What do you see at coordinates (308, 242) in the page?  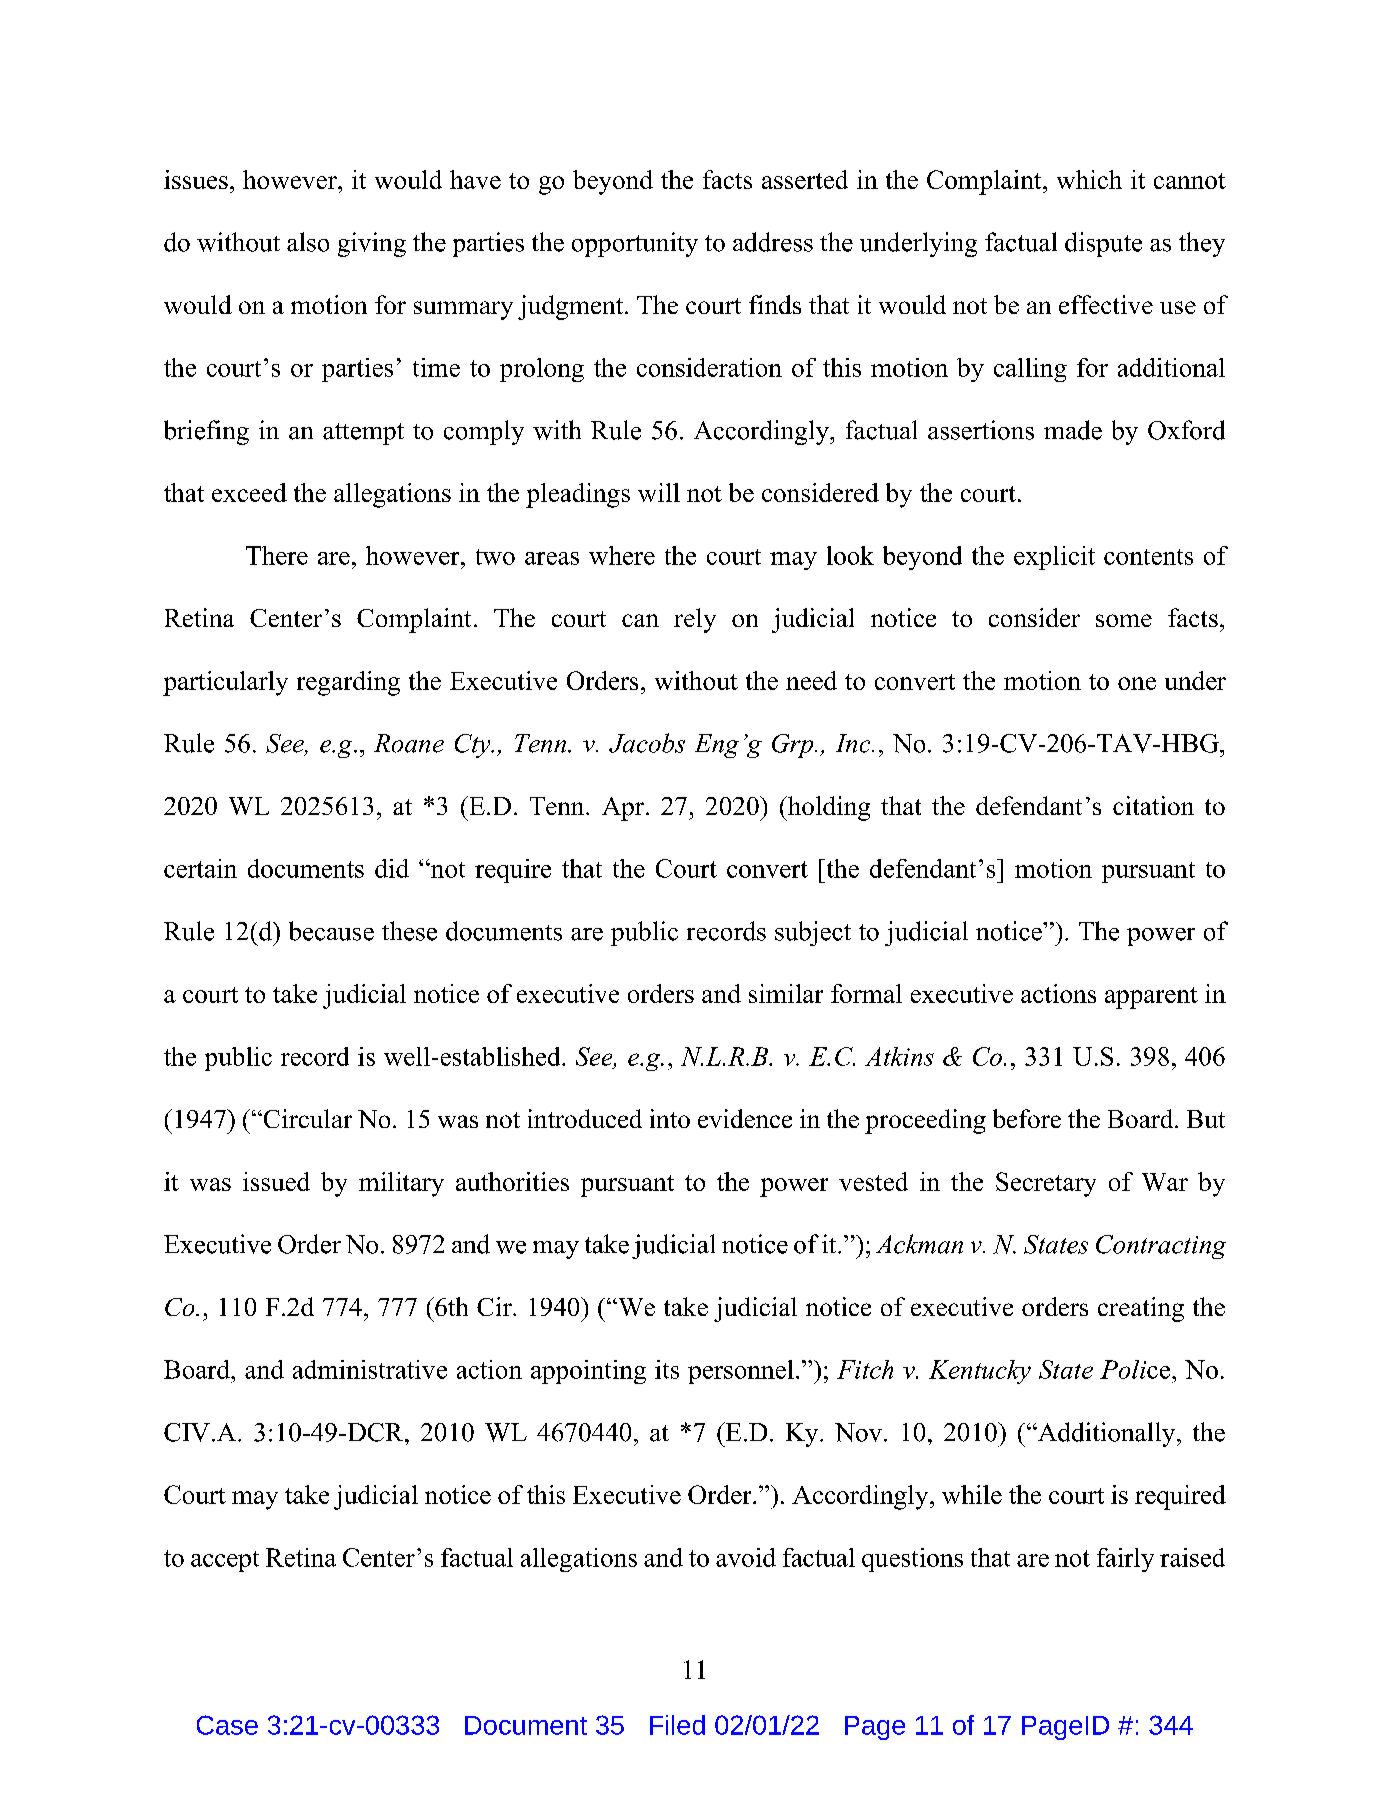 I see `also` at bounding box center [308, 242].
